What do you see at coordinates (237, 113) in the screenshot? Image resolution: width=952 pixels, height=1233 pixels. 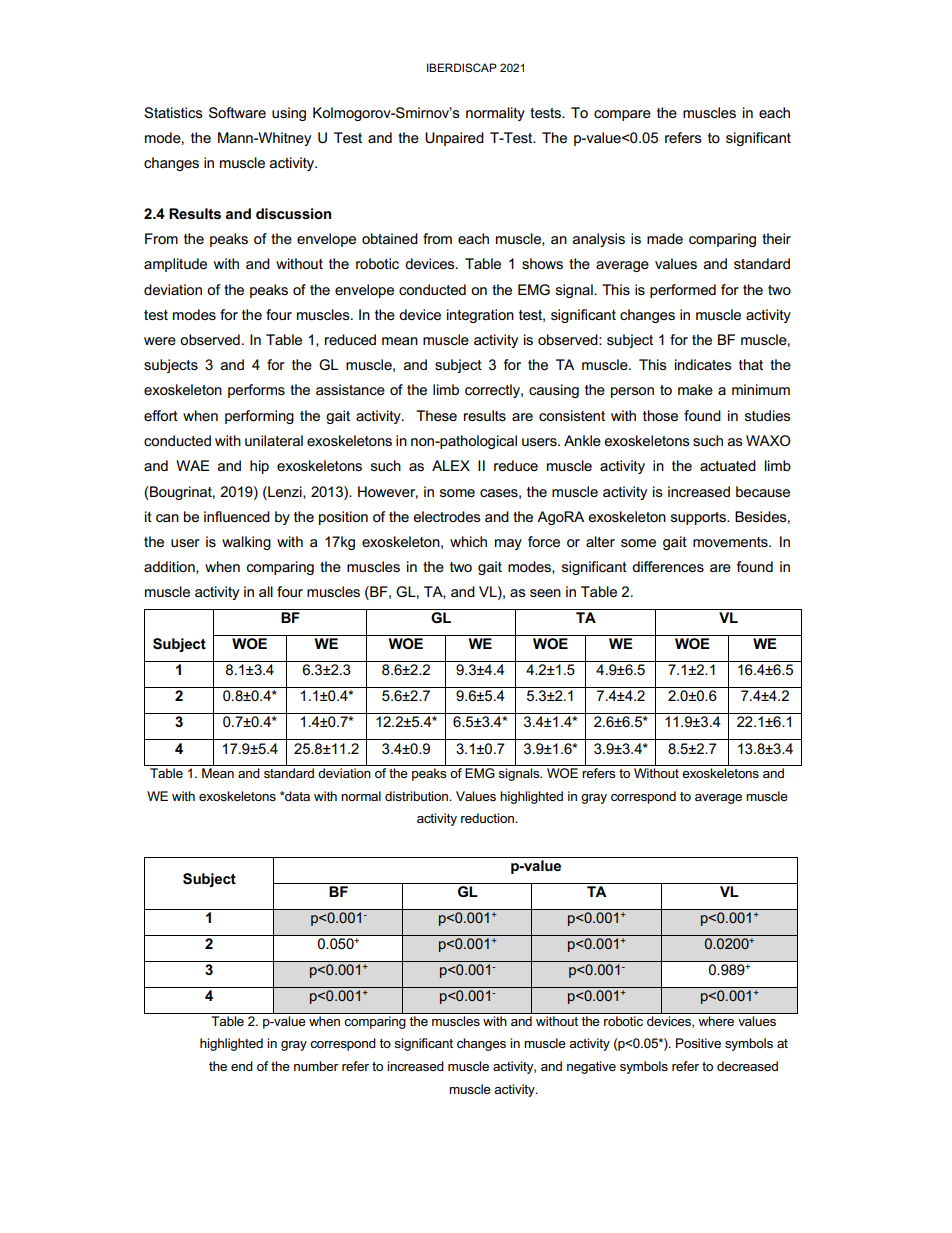 I see `Software` at bounding box center [237, 113].
